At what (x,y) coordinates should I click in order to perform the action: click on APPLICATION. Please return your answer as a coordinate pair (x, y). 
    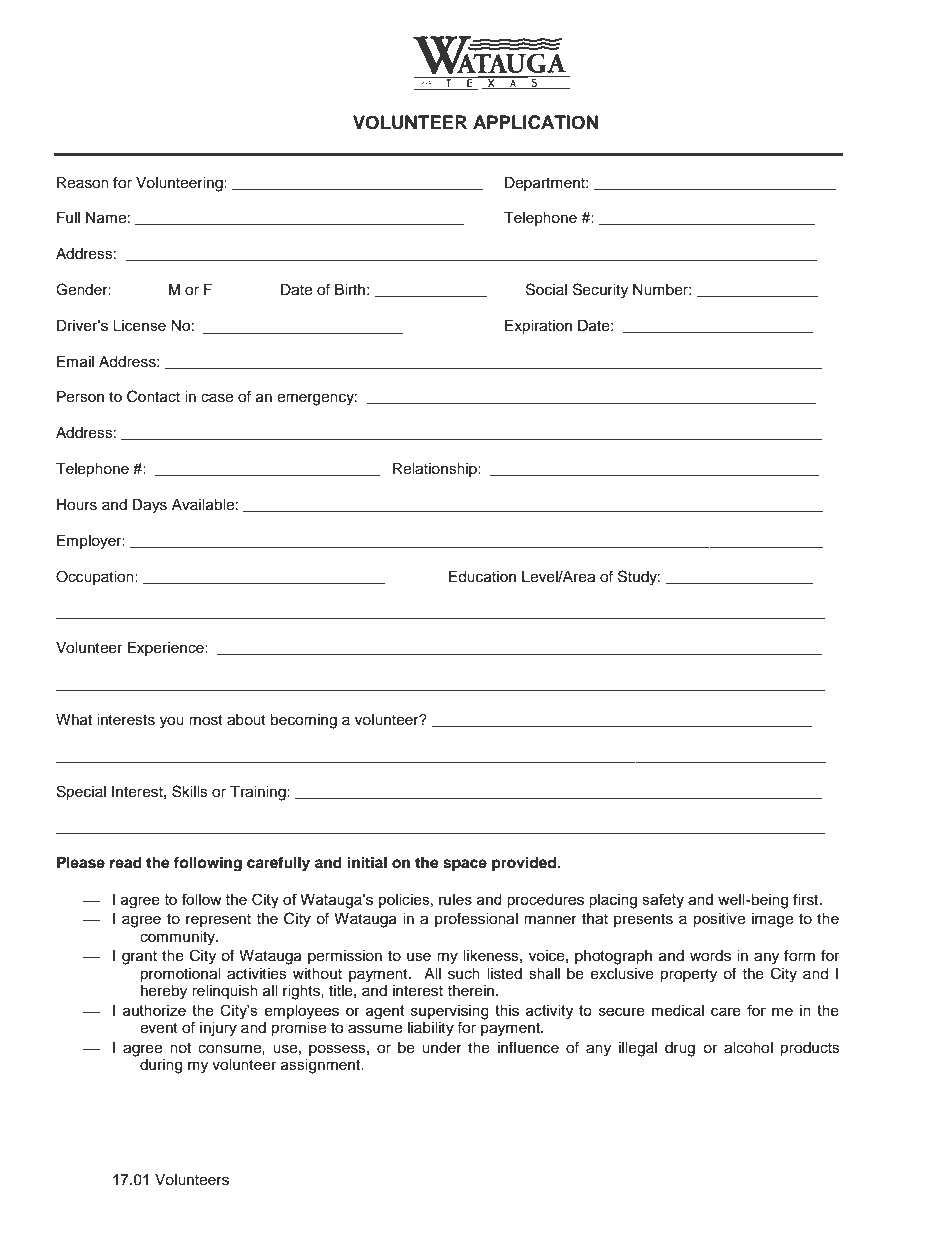
    Looking at the image, I should click on (535, 122).
